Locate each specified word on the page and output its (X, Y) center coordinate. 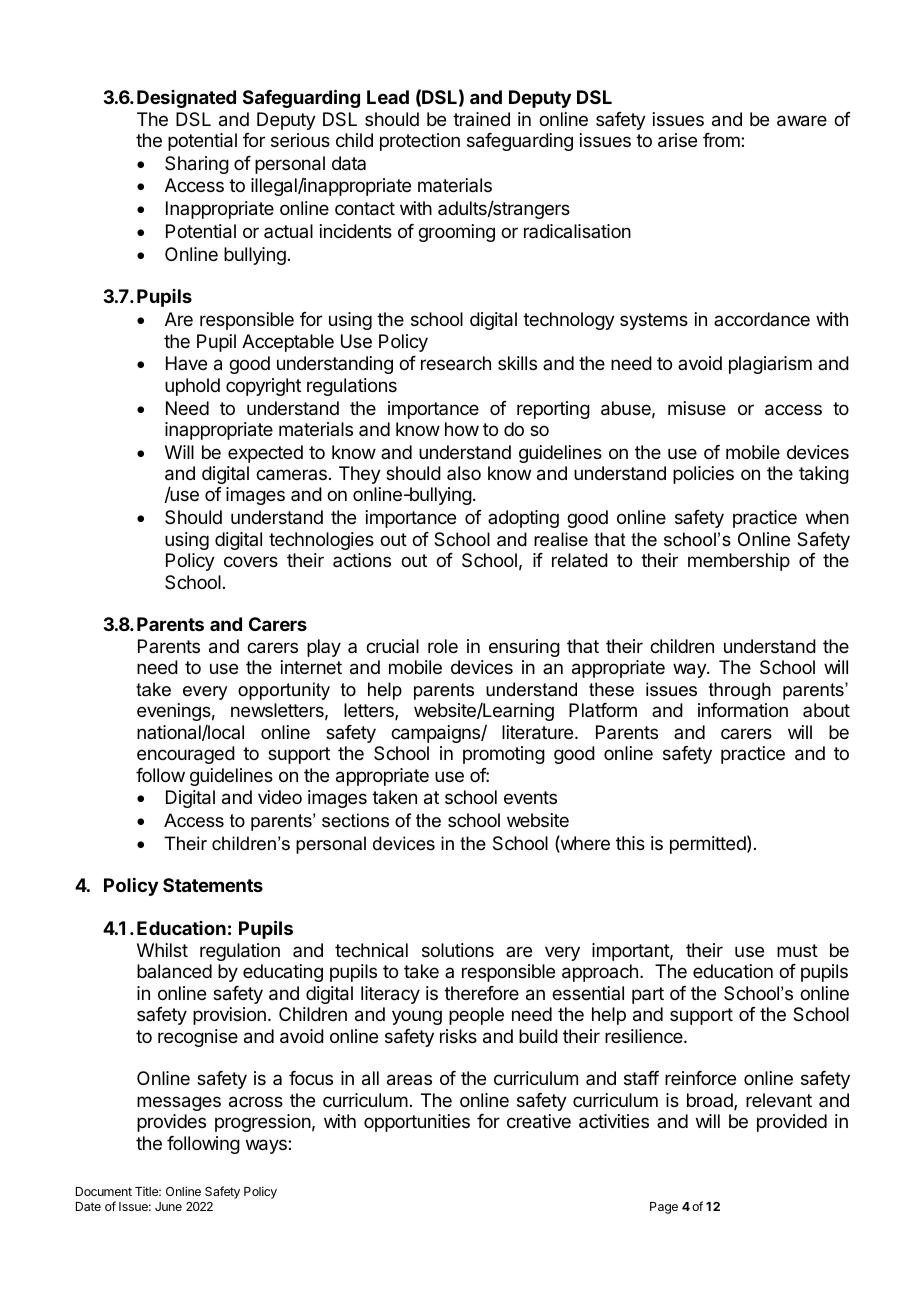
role (443, 646)
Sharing (197, 165)
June (168, 1206)
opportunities (417, 1123)
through (740, 691)
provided (792, 1123)
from (722, 140)
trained (481, 119)
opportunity (284, 691)
